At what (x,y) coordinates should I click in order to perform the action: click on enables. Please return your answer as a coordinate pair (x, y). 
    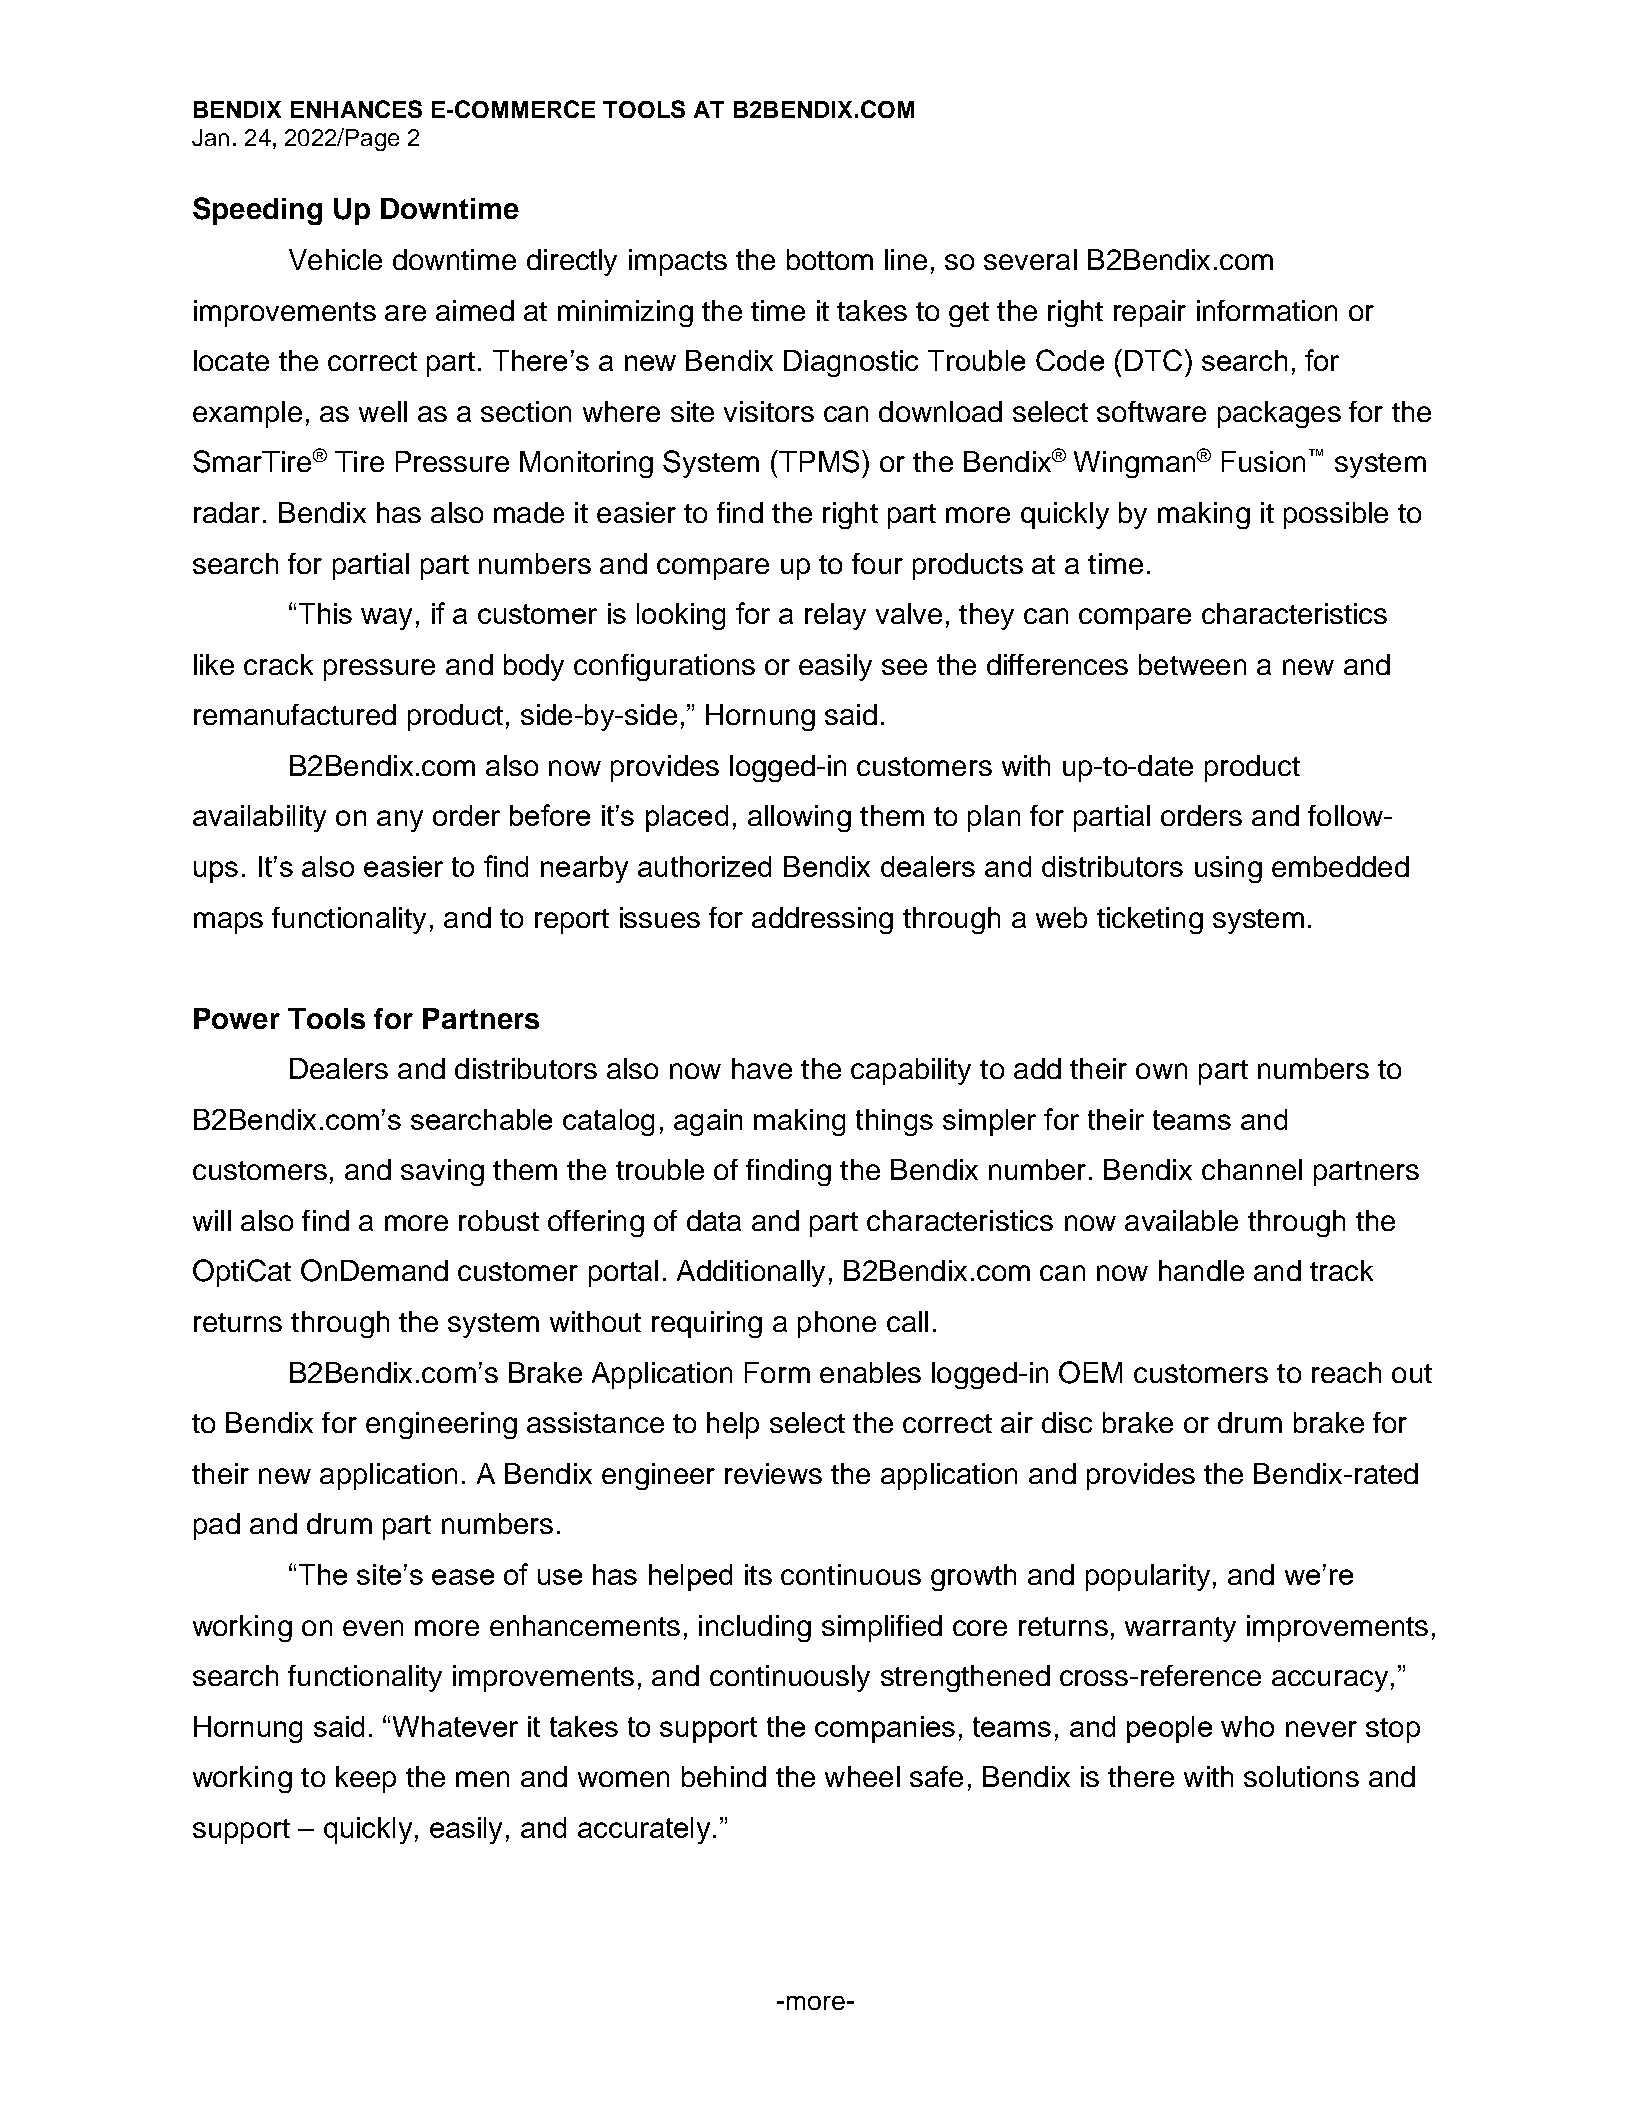
    Looking at the image, I should click on (870, 1372).
